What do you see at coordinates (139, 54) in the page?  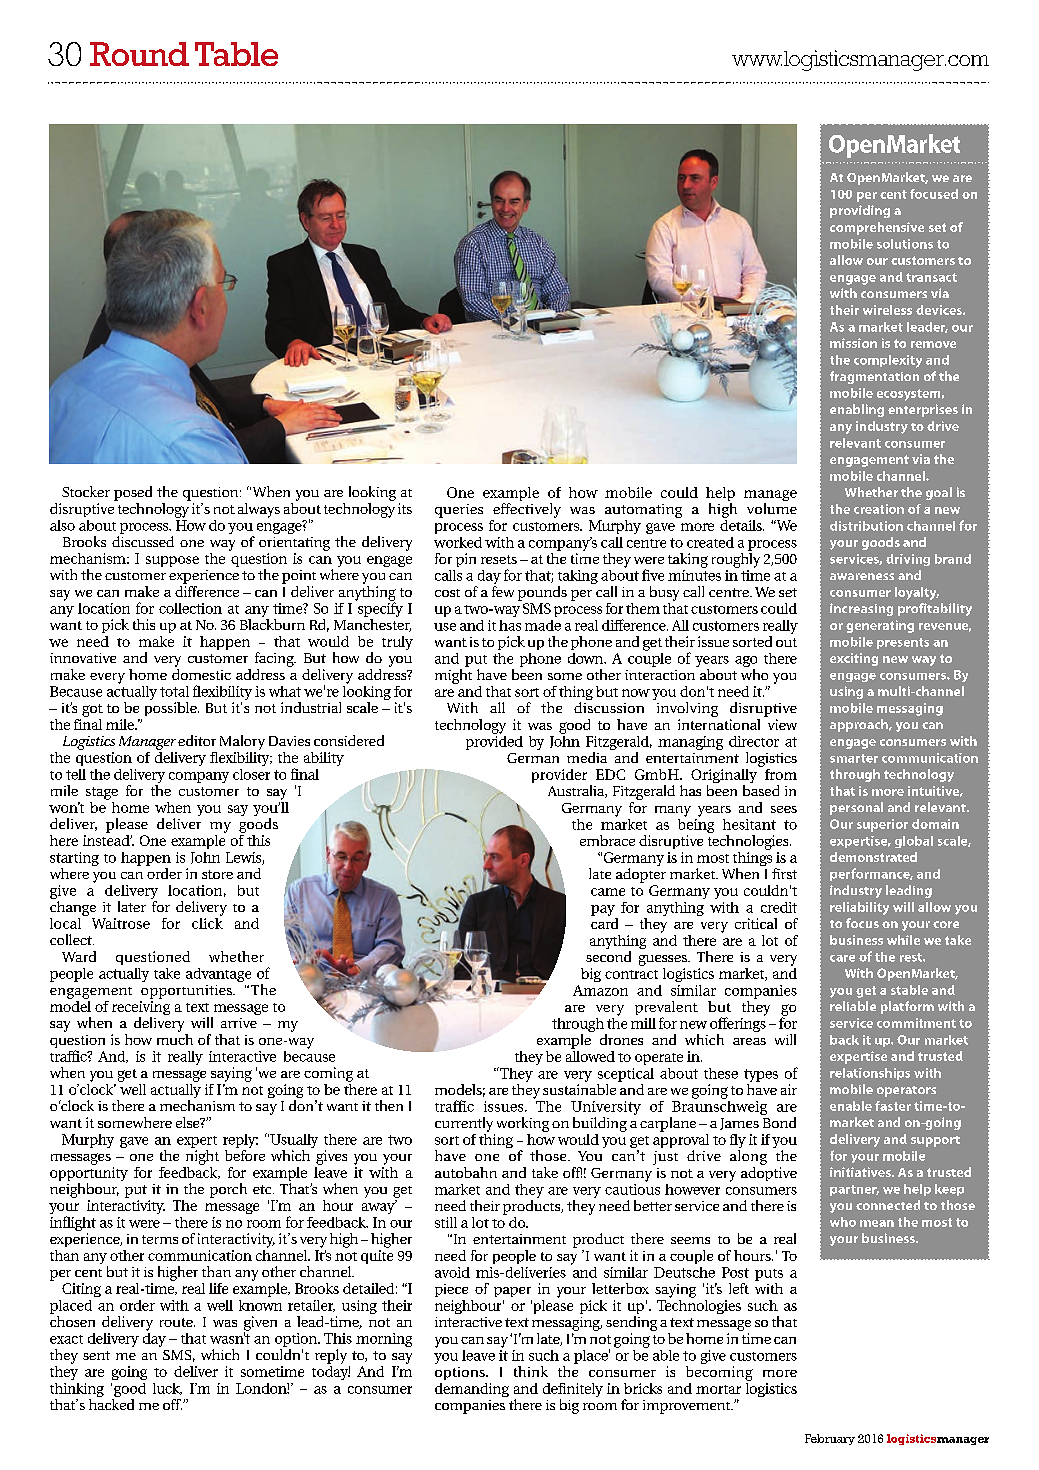 I see `Round` at bounding box center [139, 54].
